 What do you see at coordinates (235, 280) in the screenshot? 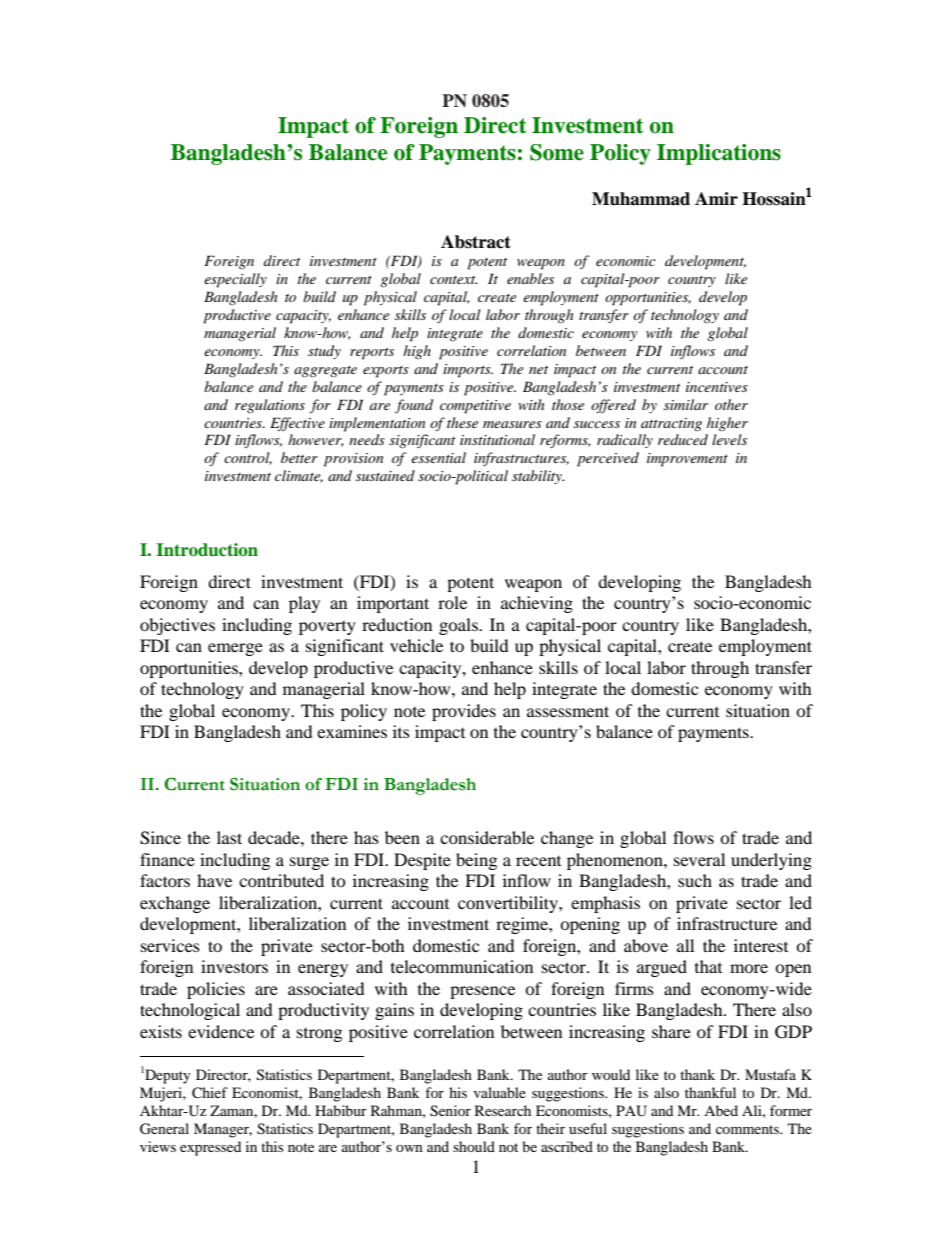
I see `especially` at bounding box center [235, 280].
